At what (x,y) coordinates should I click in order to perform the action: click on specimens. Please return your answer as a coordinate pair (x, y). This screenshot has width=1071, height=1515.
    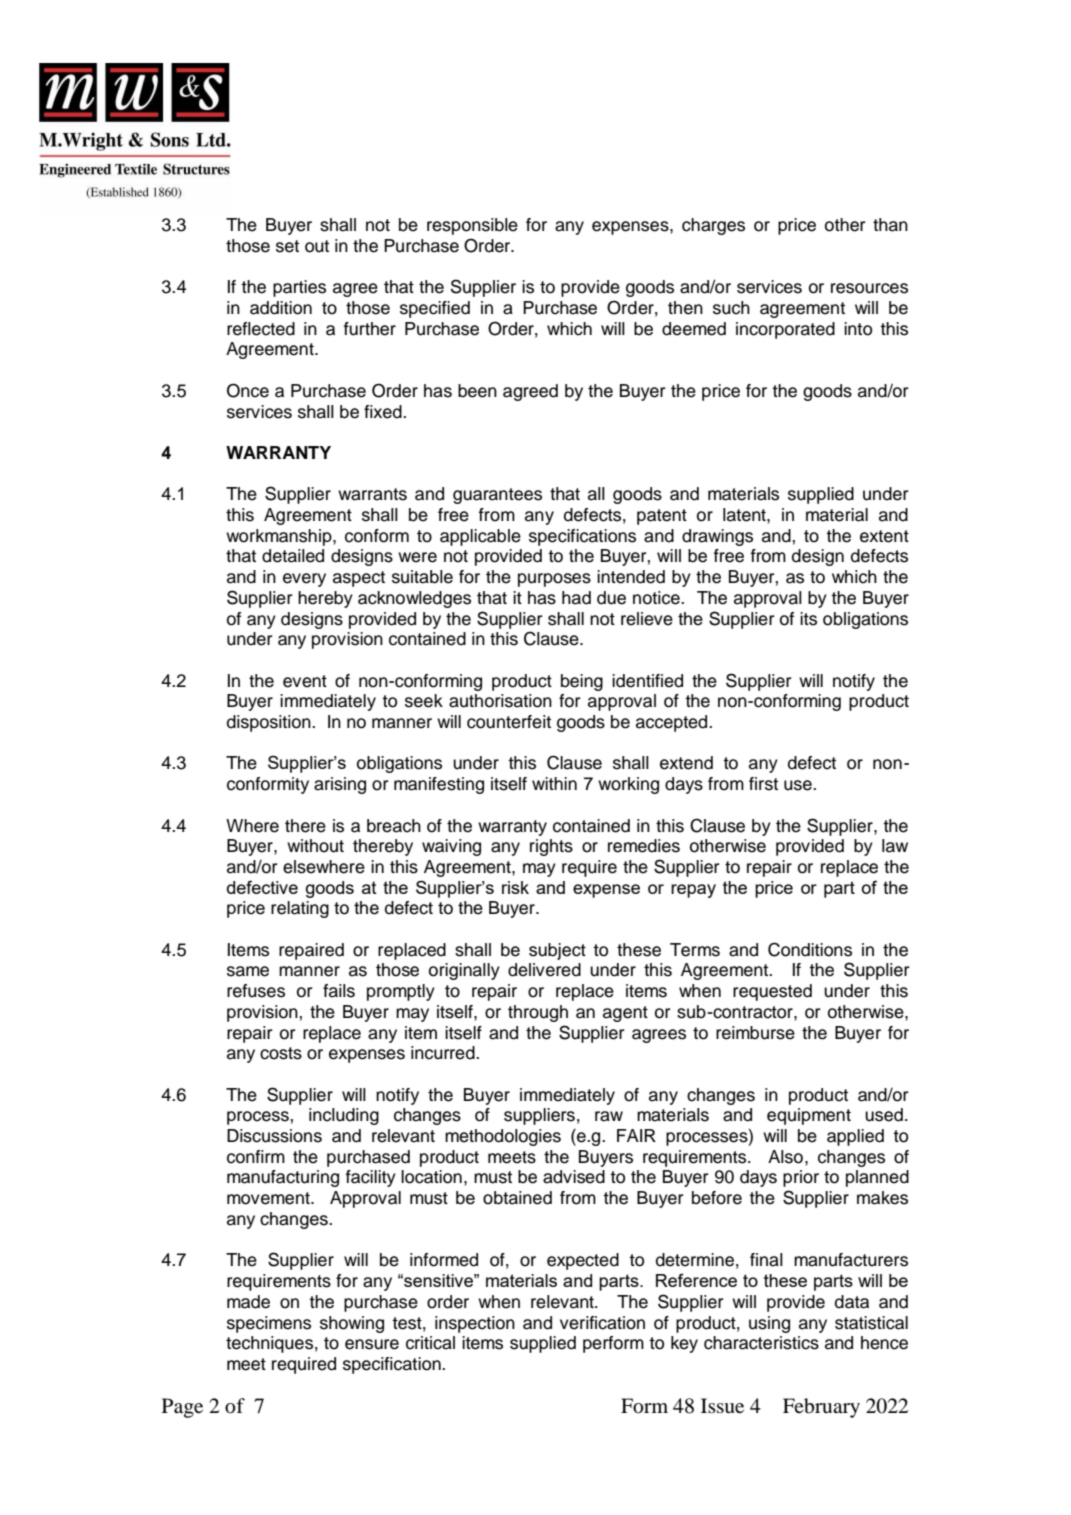
    Looking at the image, I should click on (269, 1324).
